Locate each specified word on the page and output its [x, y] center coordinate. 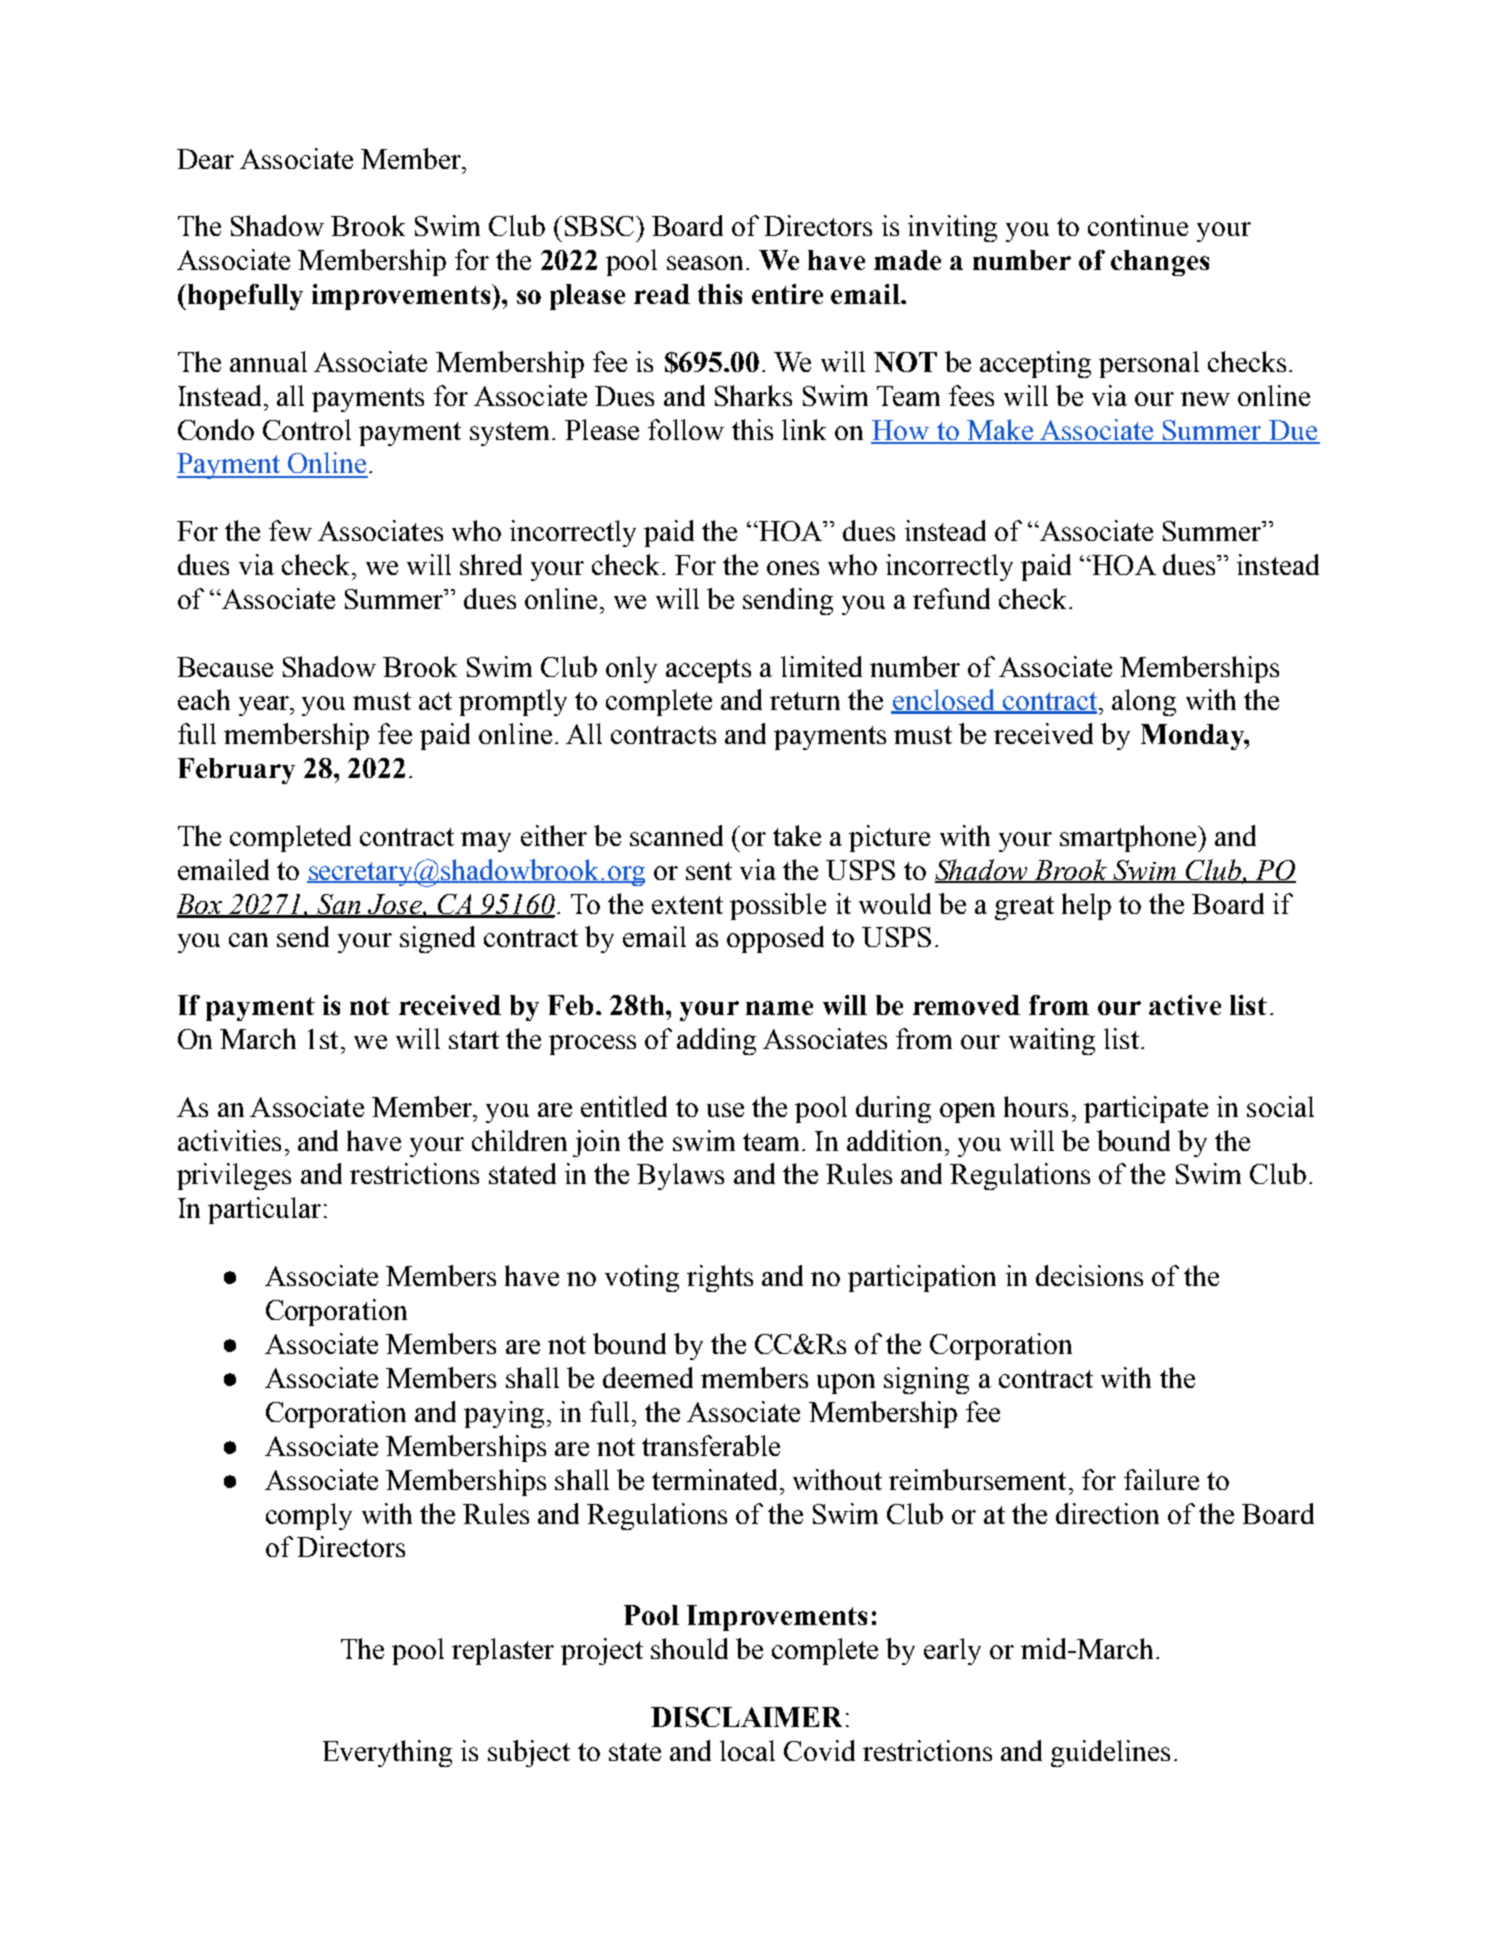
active [1185, 1005]
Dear [205, 159]
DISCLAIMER [746, 1717]
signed [437, 939]
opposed [775, 939]
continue [1138, 225]
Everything [387, 1753]
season [707, 263]
